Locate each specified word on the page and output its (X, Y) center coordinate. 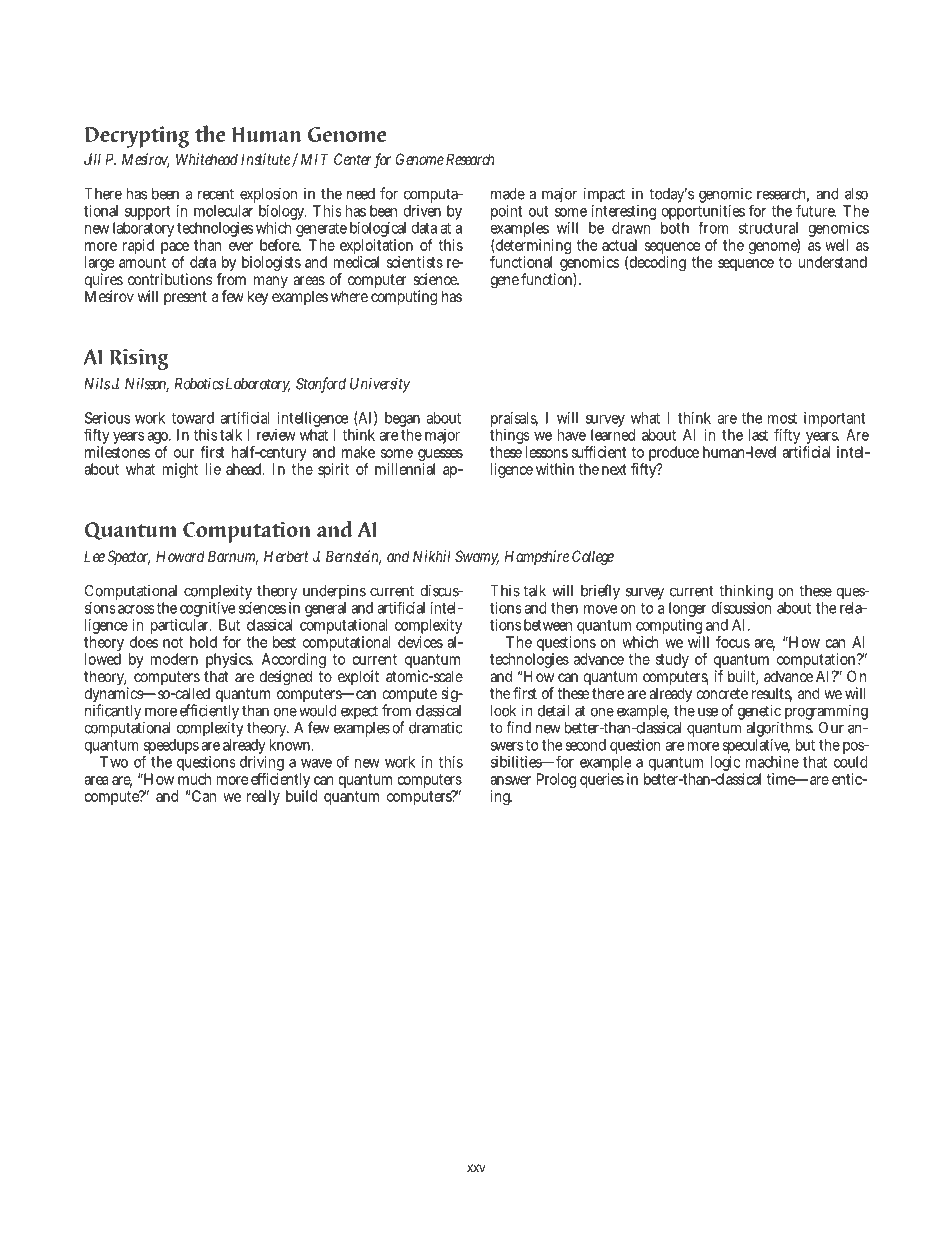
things (510, 438)
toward (192, 418)
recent (216, 194)
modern (174, 659)
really (263, 797)
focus (733, 642)
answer (510, 780)
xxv (476, 1168)
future (816, 210)
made (508, 194)
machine (772, 762)
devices (420, 642)
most (782, 418)
